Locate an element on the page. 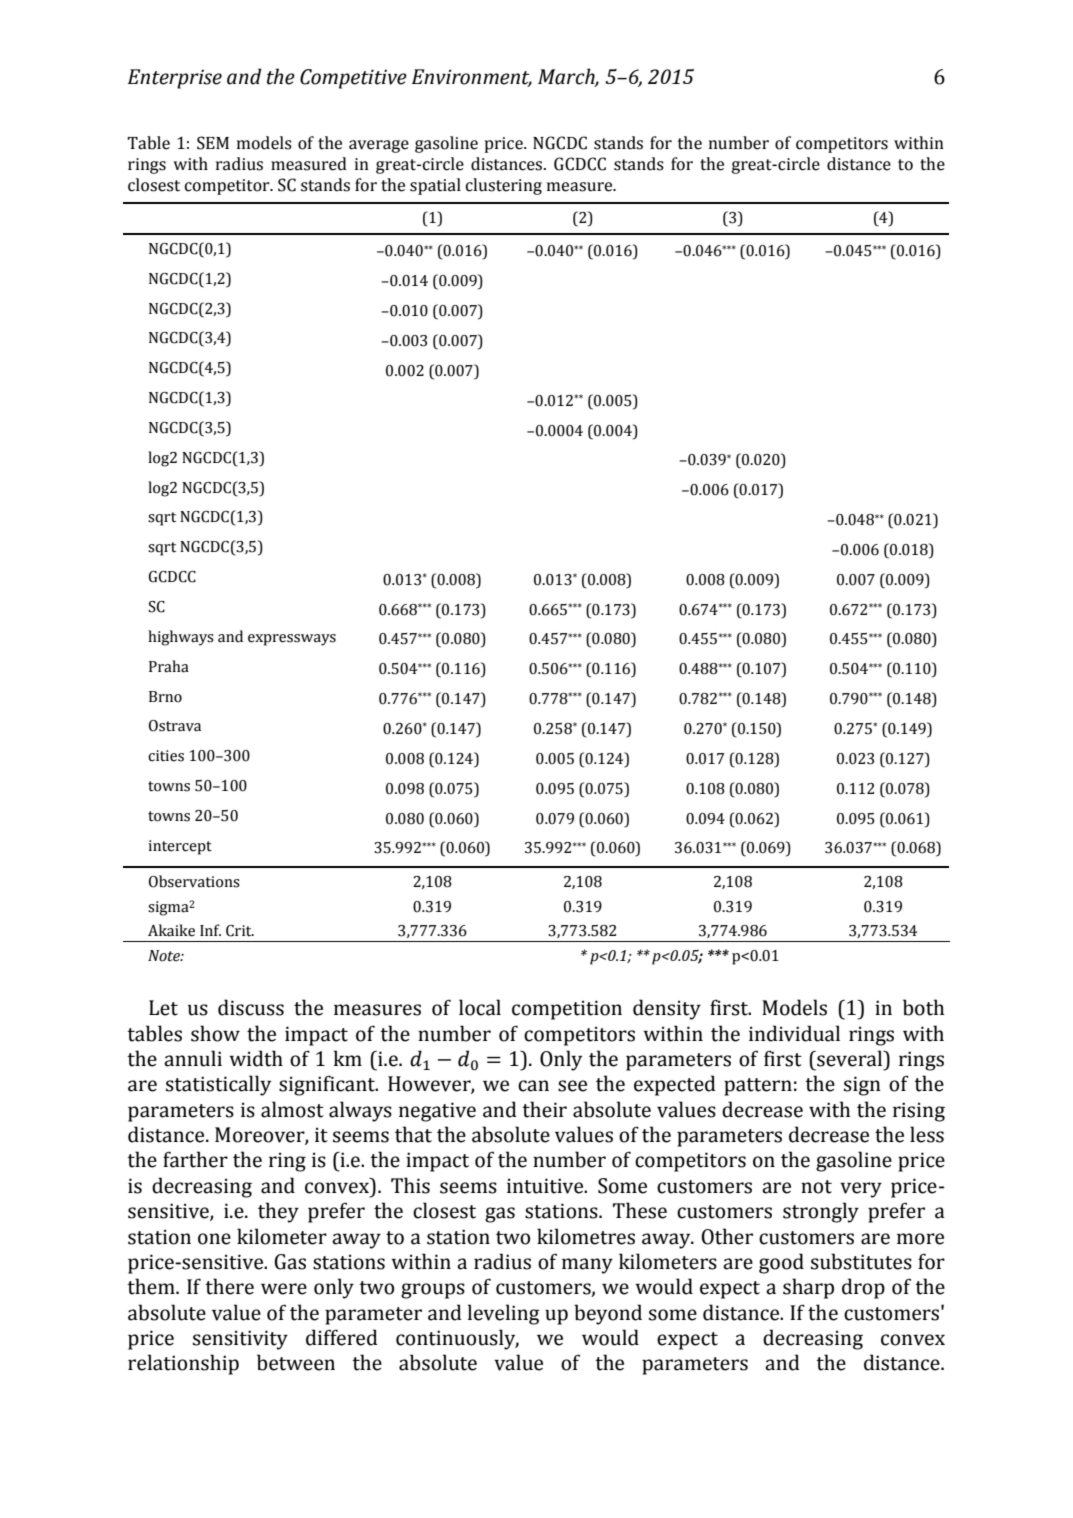  sensitivity is located at coordinates (240, 1340).
